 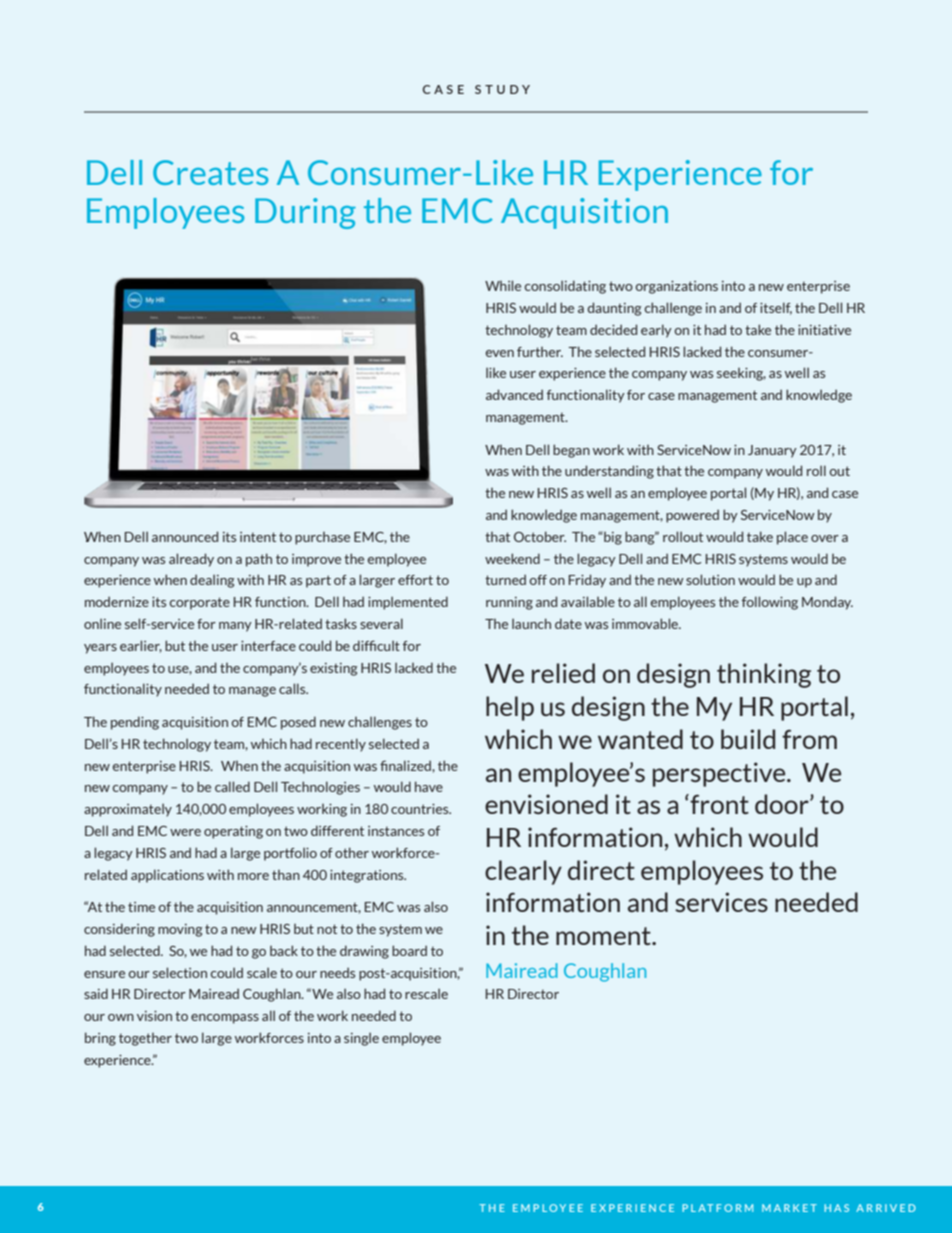 I want to click on encompass, so click(x=225, y=1019).
